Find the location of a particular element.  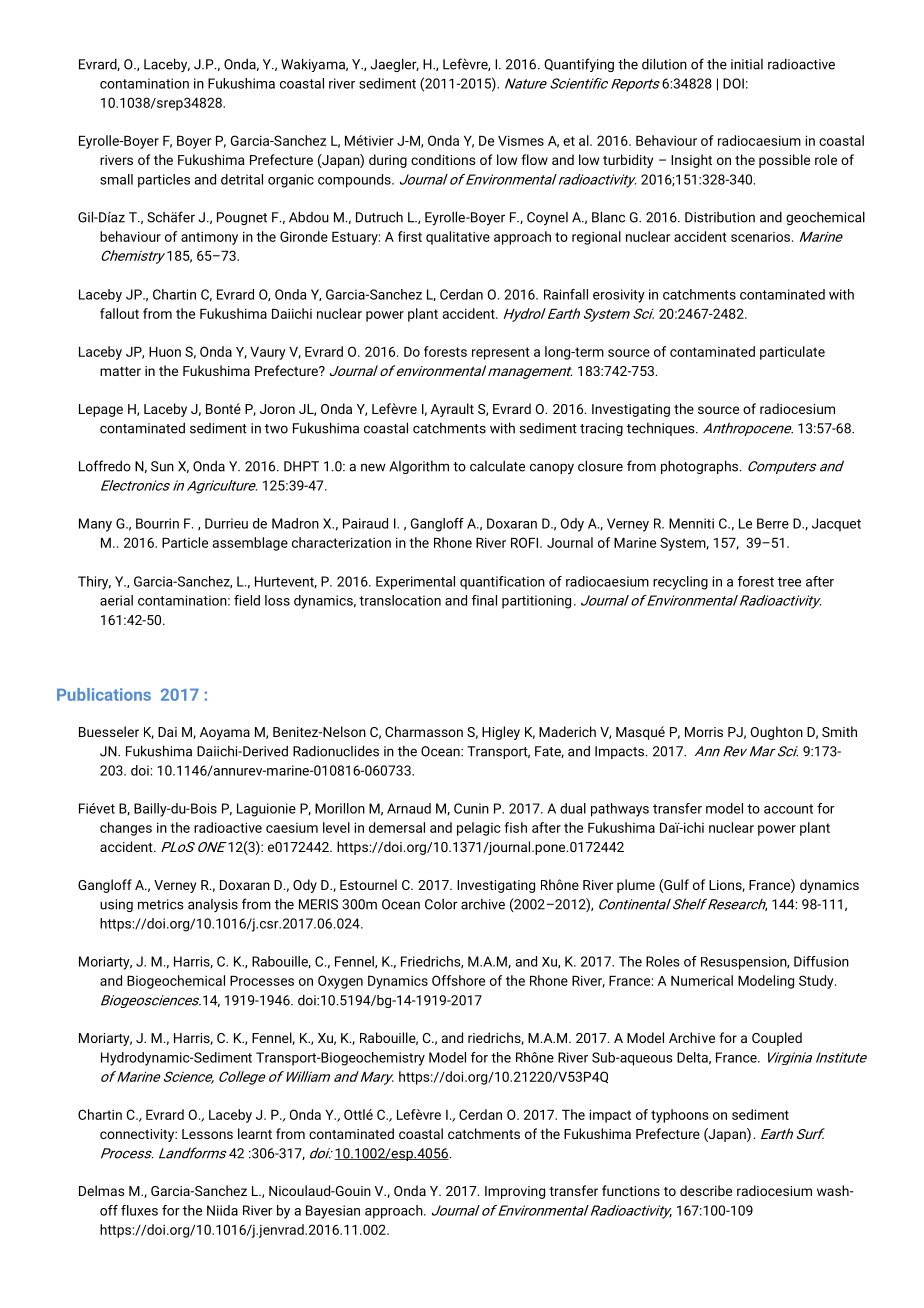

assemblage is located at coordinates (250, 544).
